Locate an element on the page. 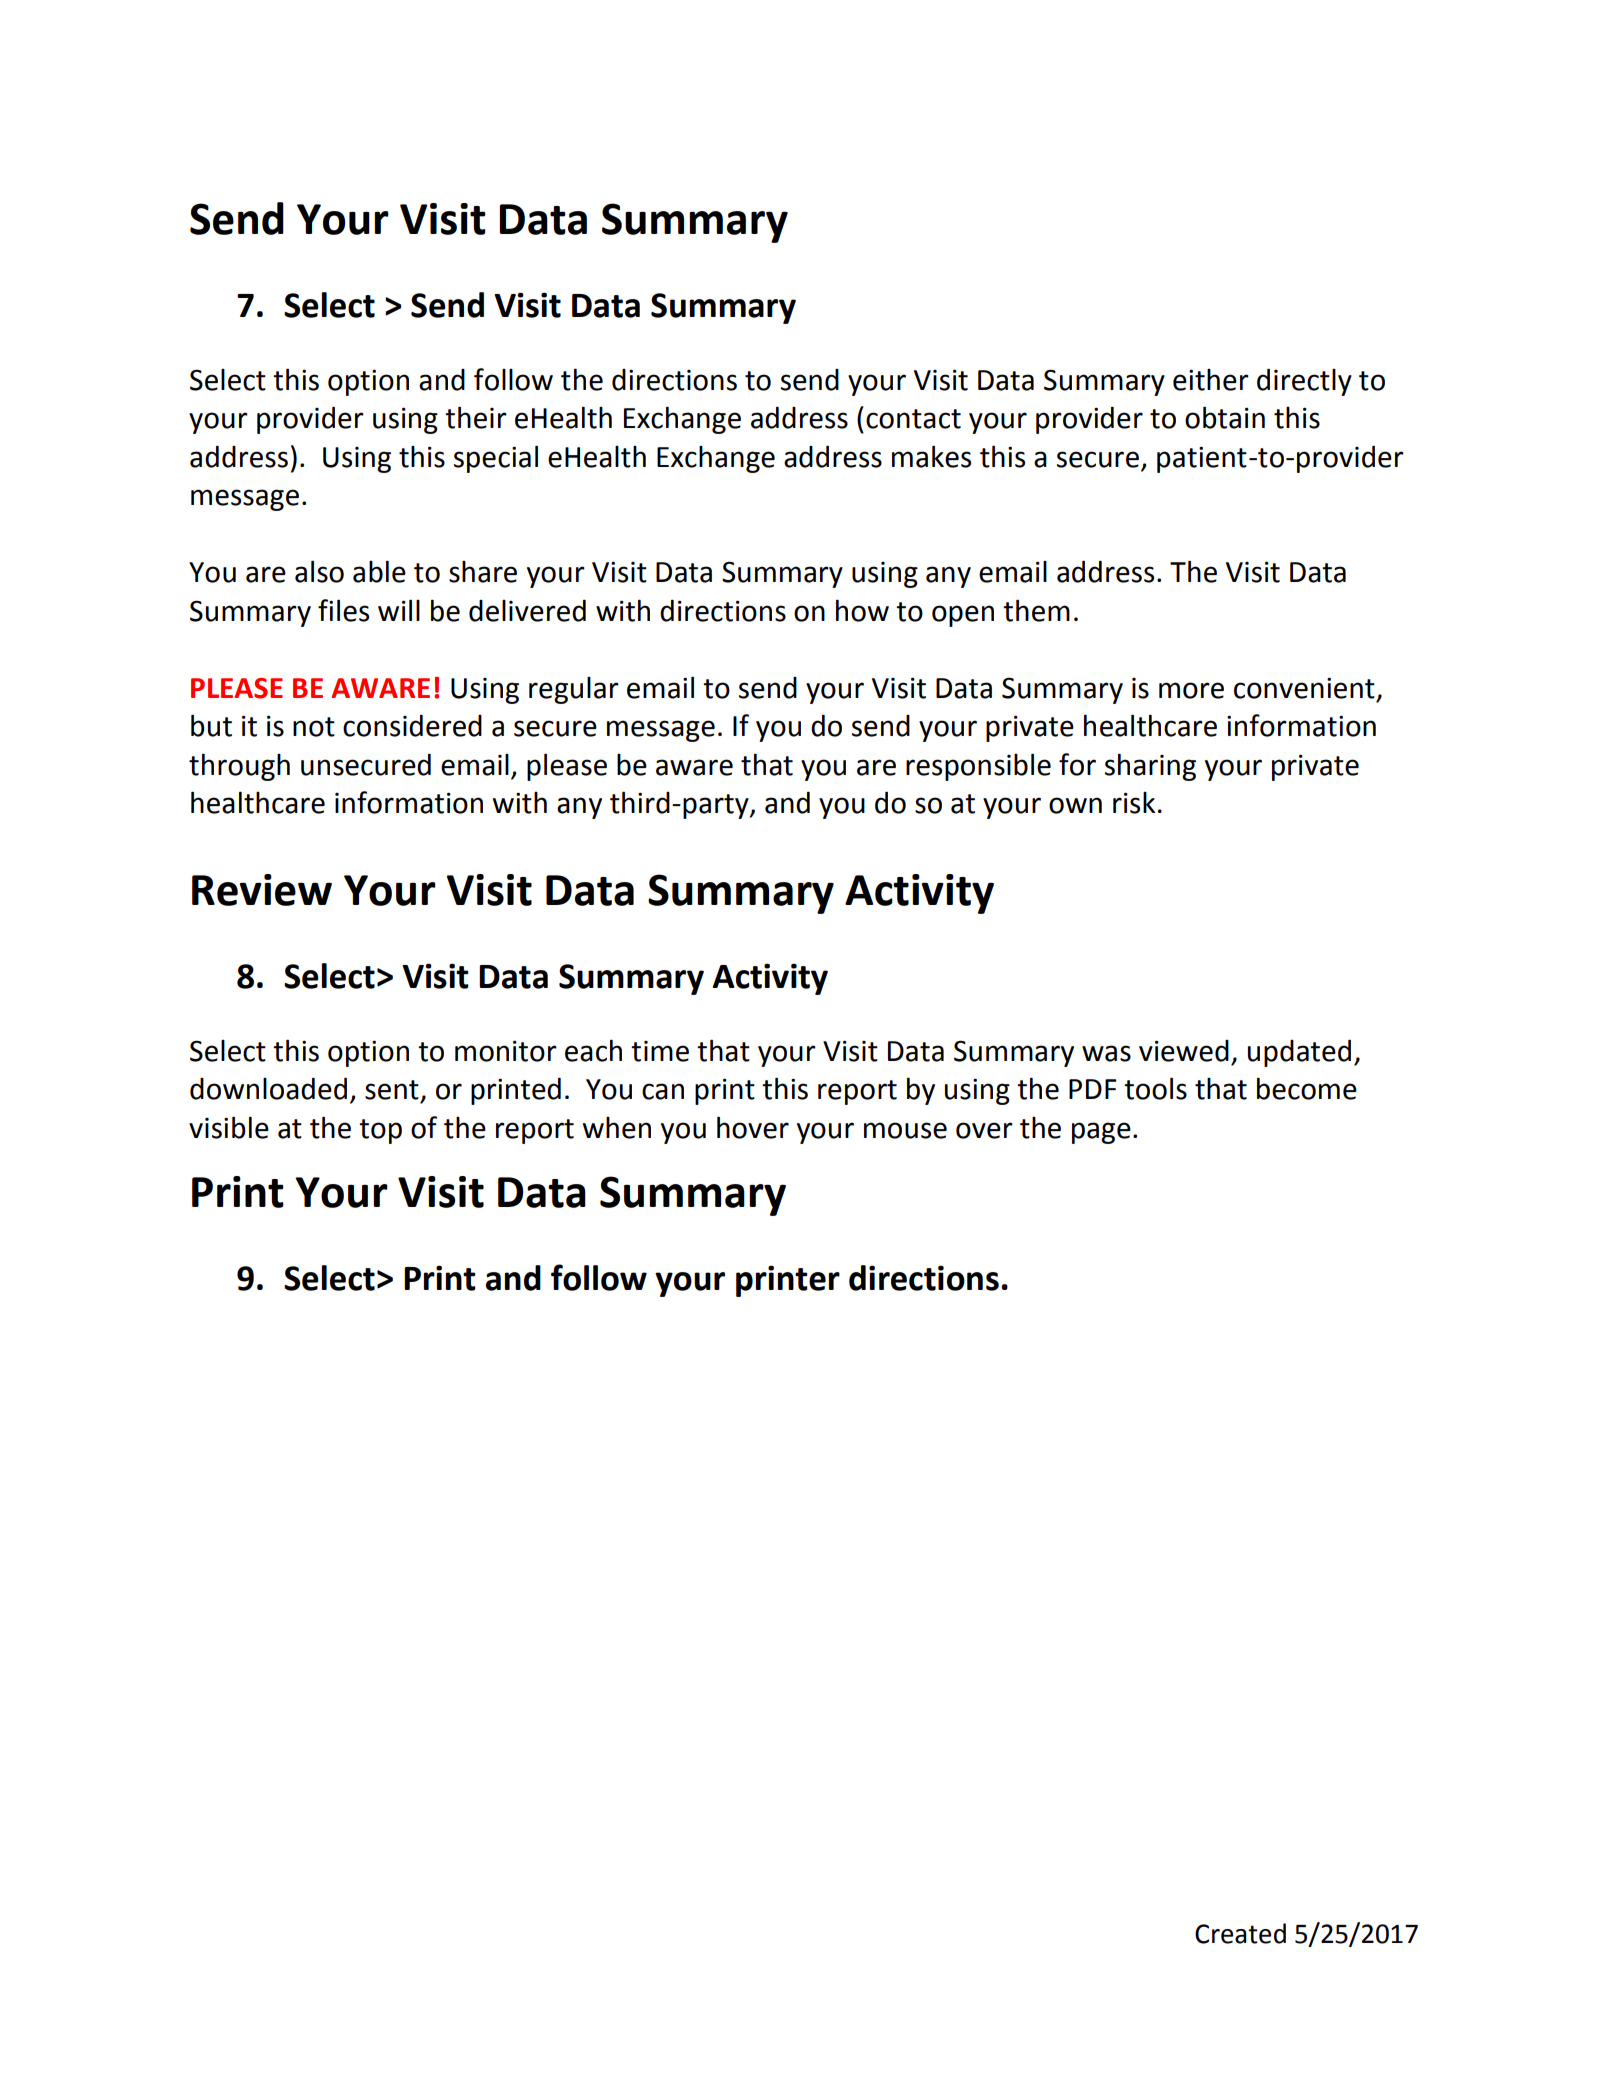 The height and width of the document is (2081, 1608). their is located at coordinates (476, 417).
